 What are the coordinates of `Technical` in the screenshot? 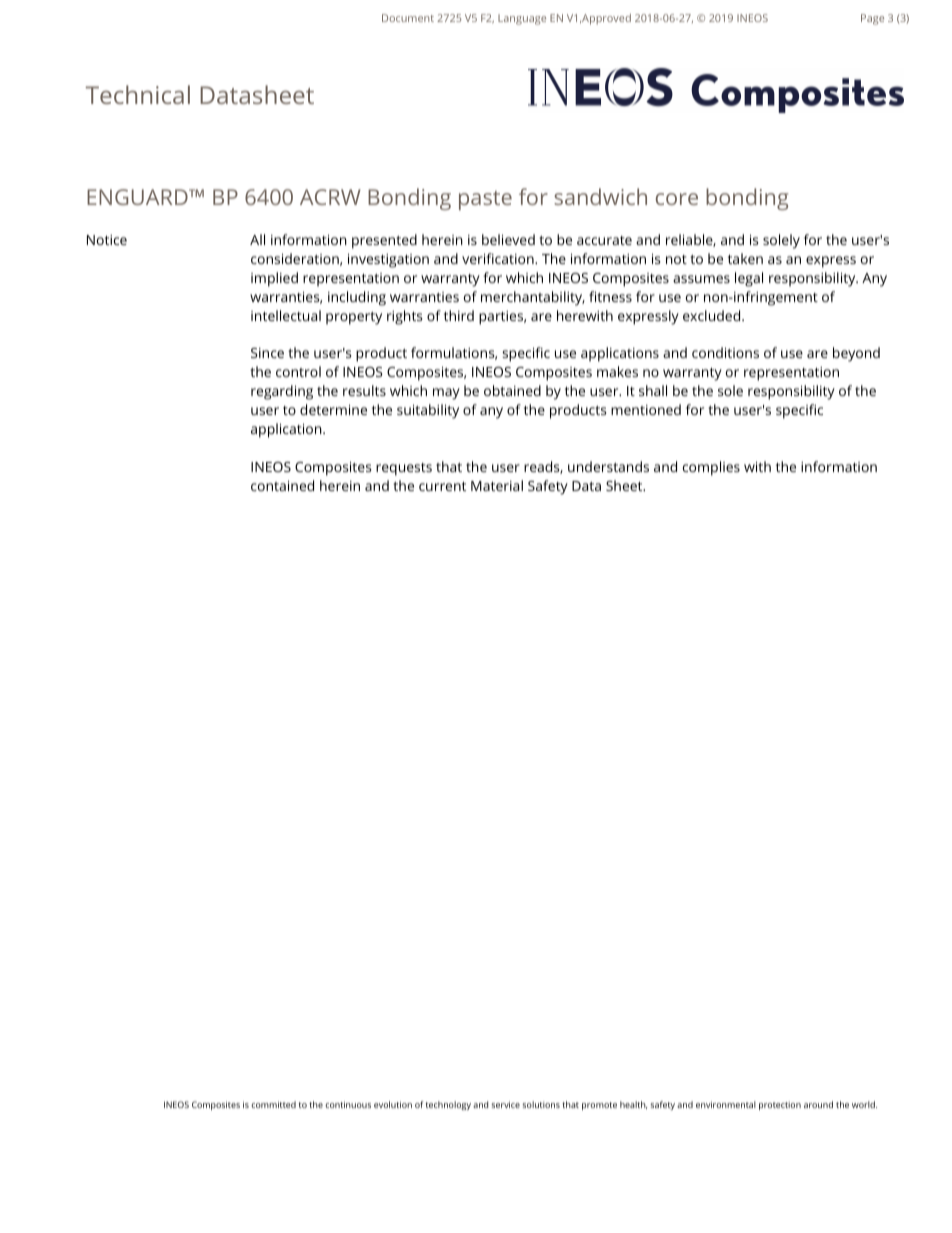 It's located at (138, 94).
